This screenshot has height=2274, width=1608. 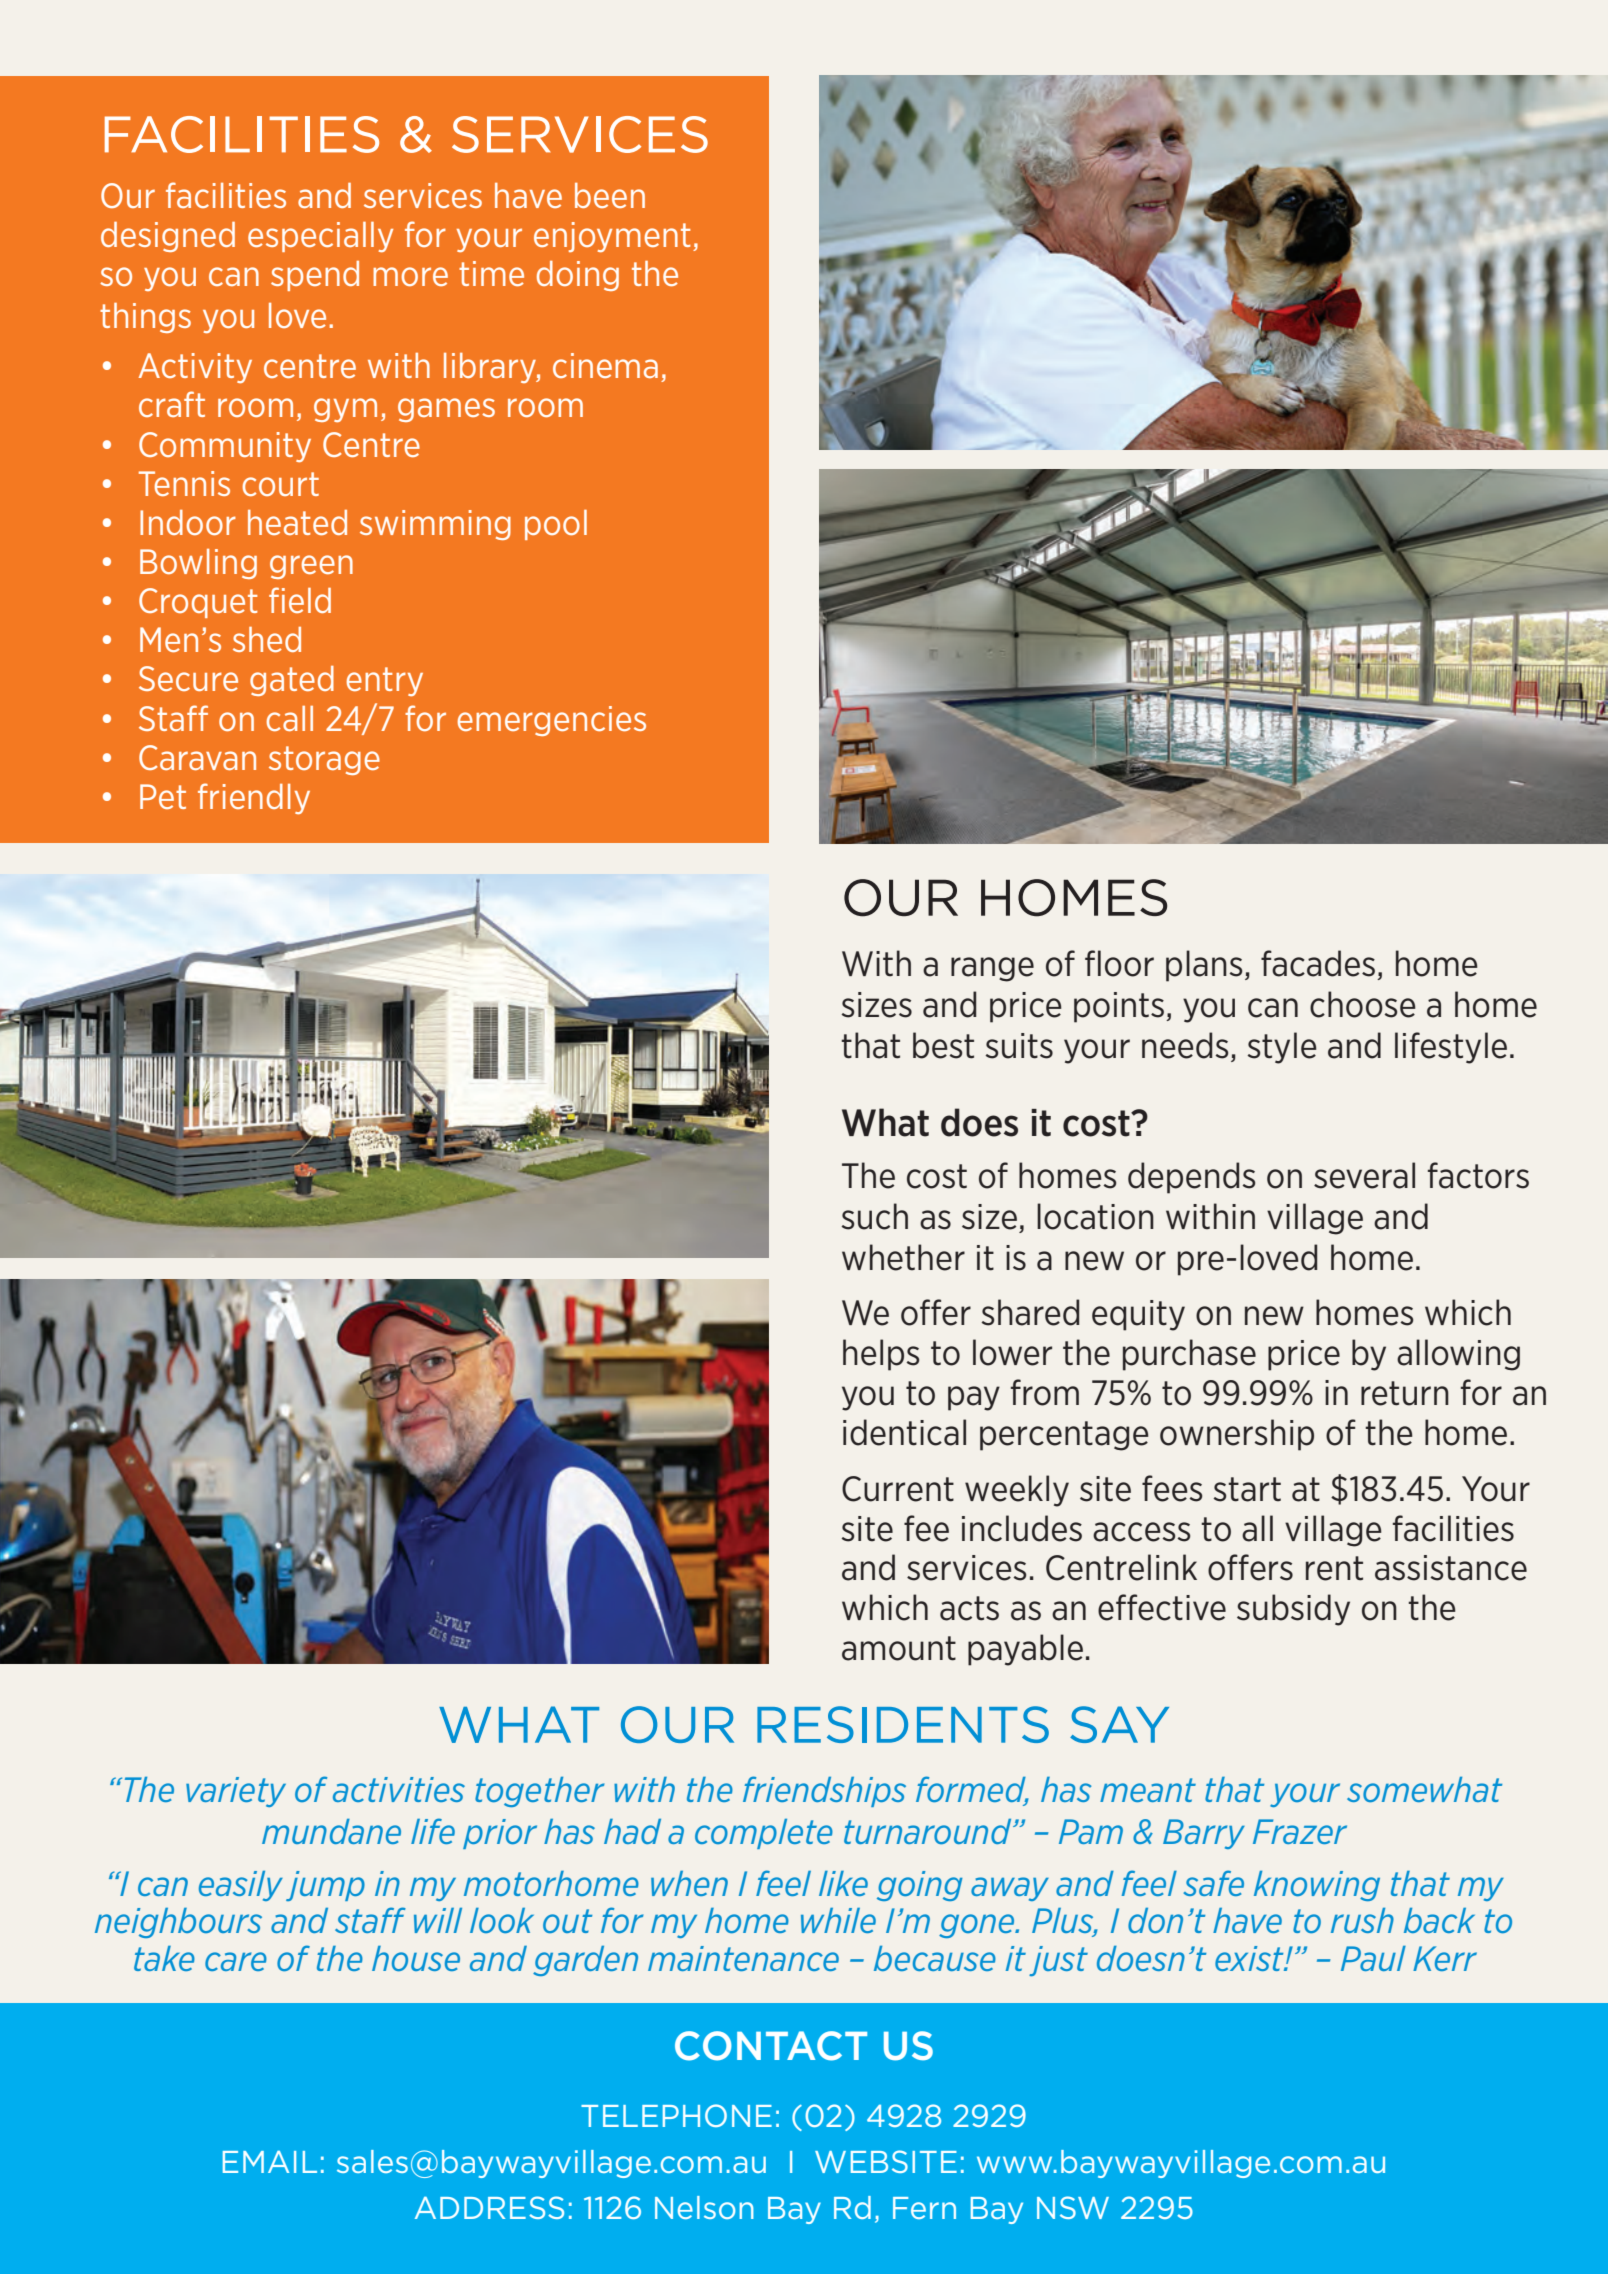 I want to click on been, so click(x=610, y=195).
